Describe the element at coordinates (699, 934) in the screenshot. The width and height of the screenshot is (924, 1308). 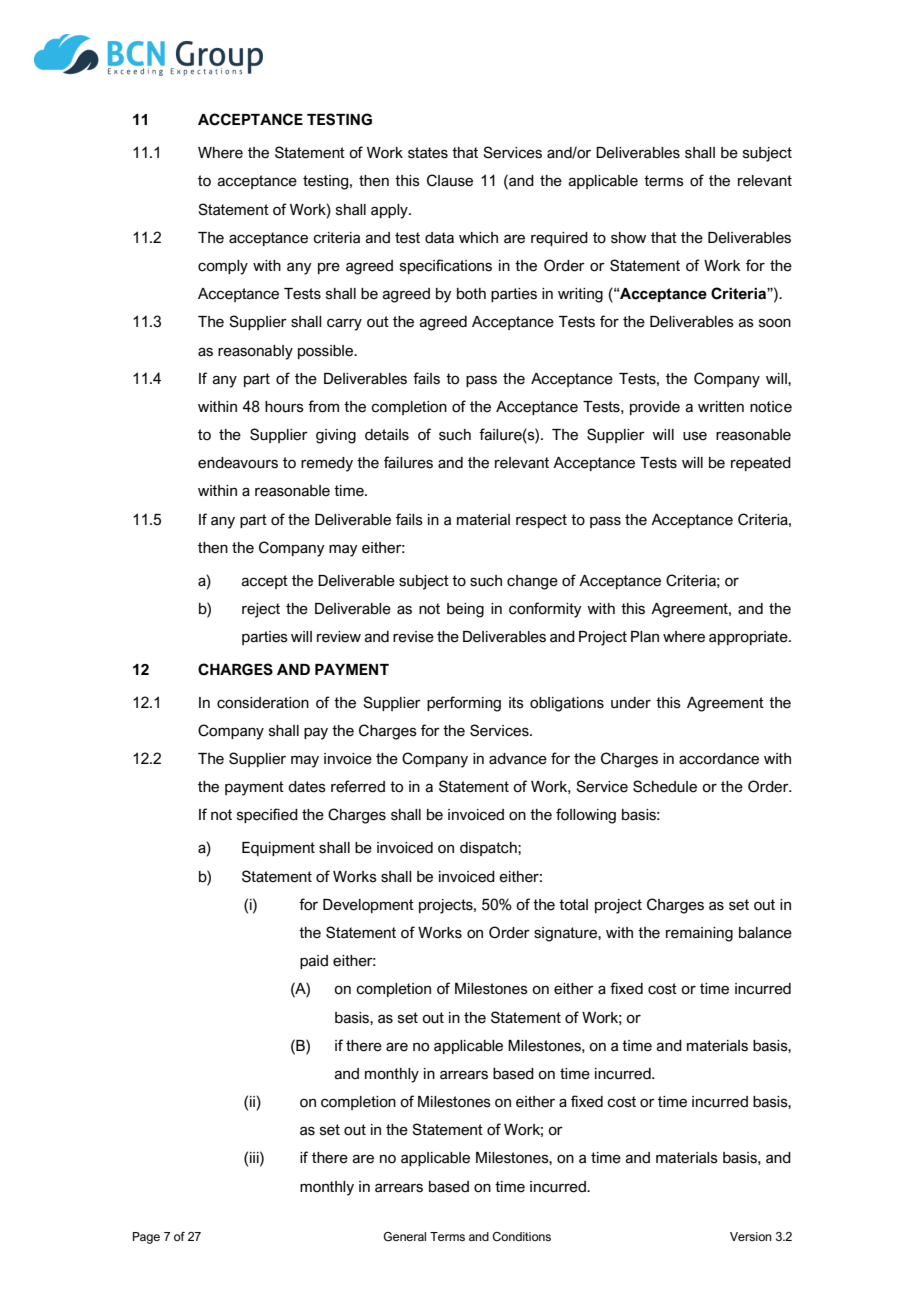
I see `remaining` at that location.
